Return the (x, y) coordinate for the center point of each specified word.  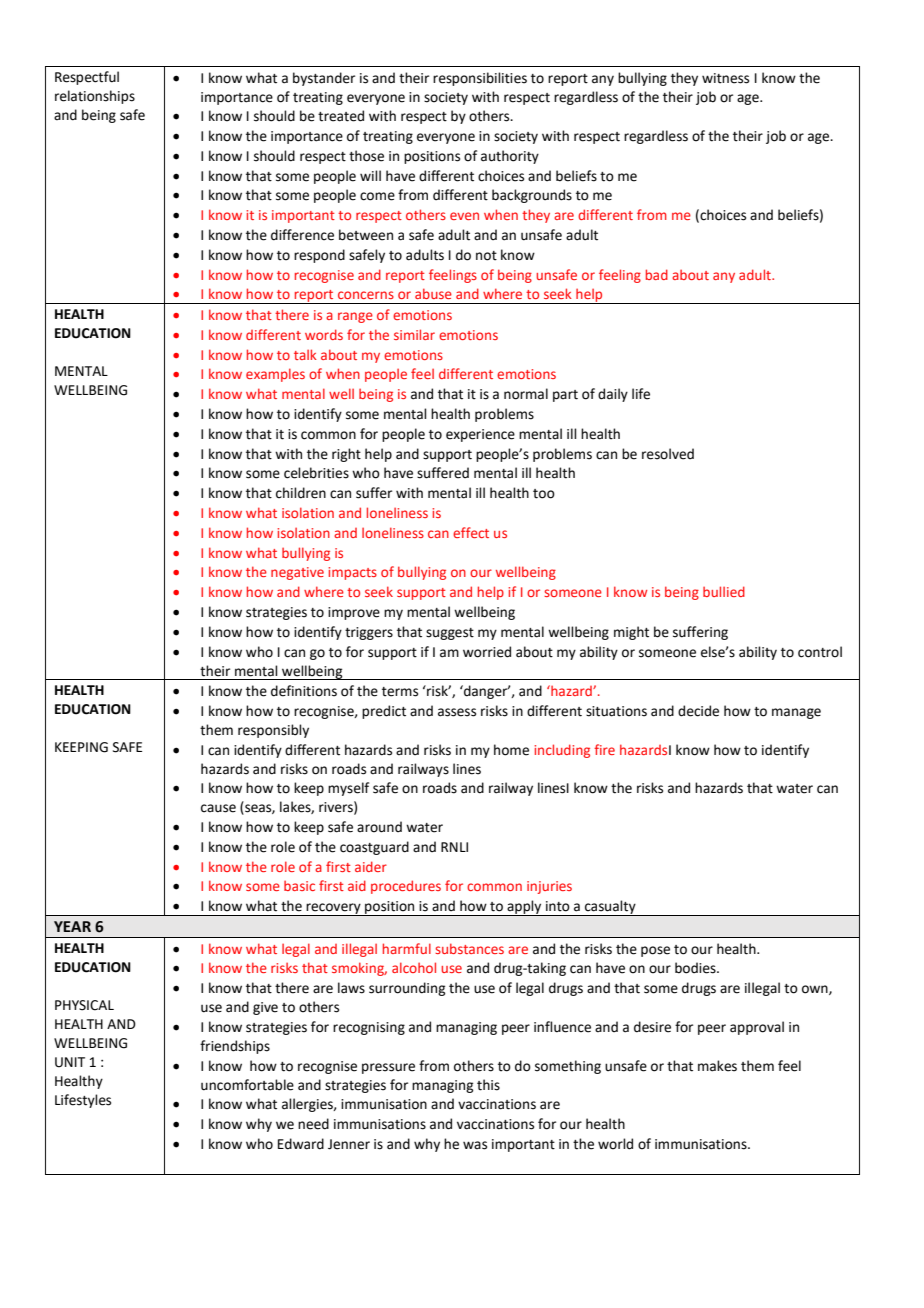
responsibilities (480, 79)
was (475, 1145)
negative (297, 573)
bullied (724, 591)
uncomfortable (247, 1085)
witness (725, 78)
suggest (450, 634)
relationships (95, 97)
